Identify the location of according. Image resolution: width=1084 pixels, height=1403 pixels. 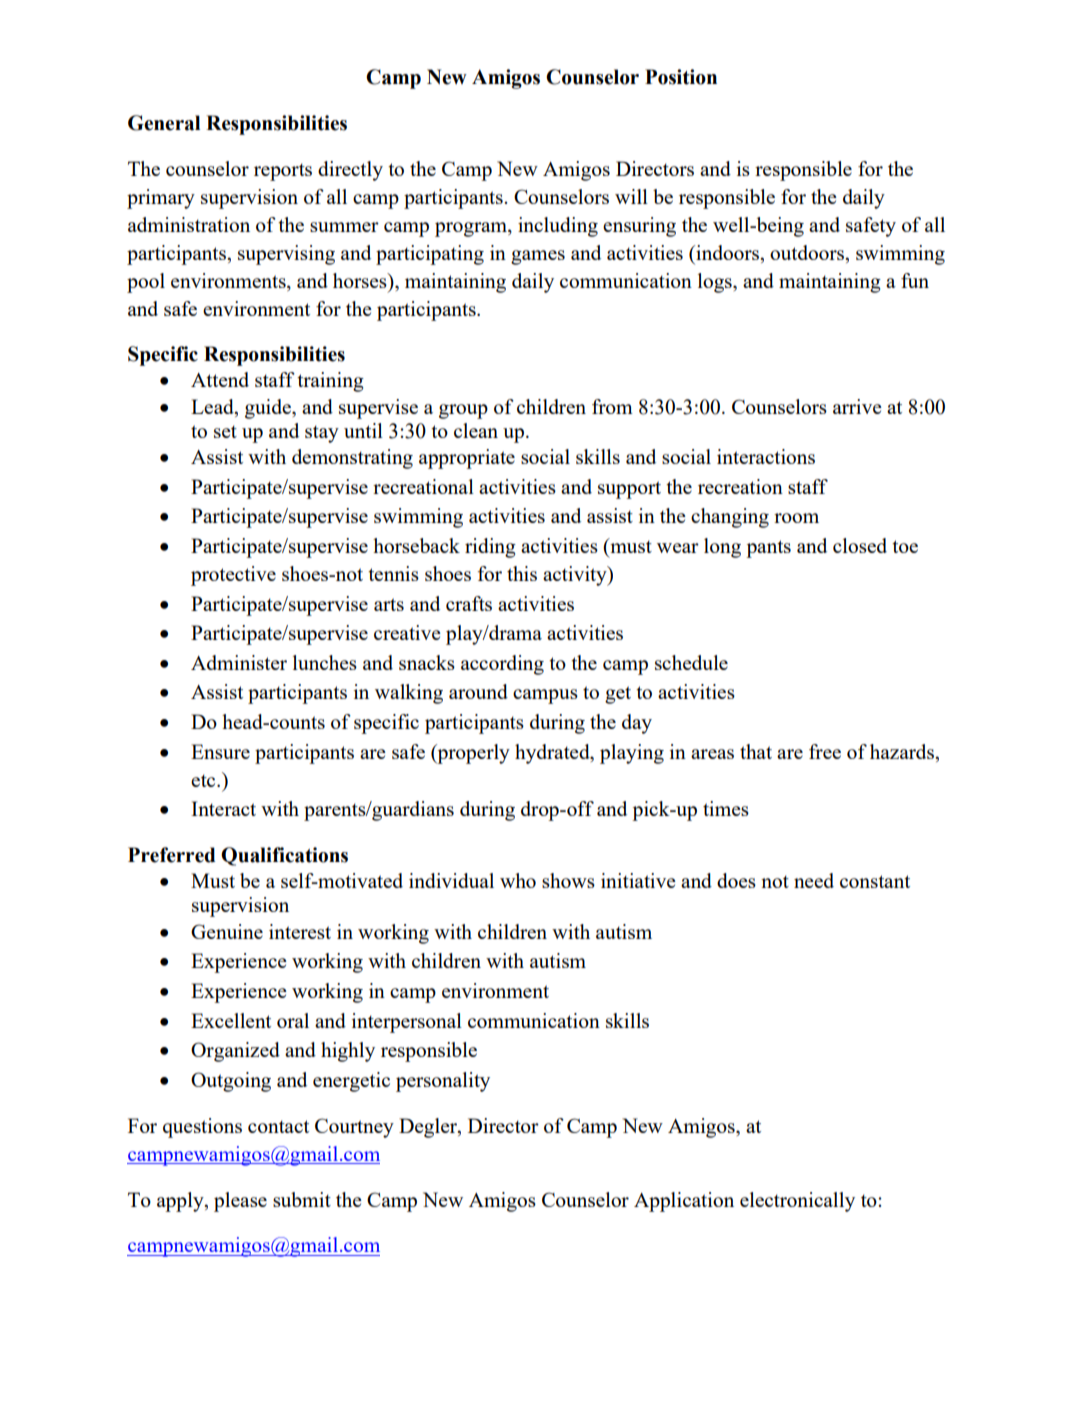
(502, 665).
